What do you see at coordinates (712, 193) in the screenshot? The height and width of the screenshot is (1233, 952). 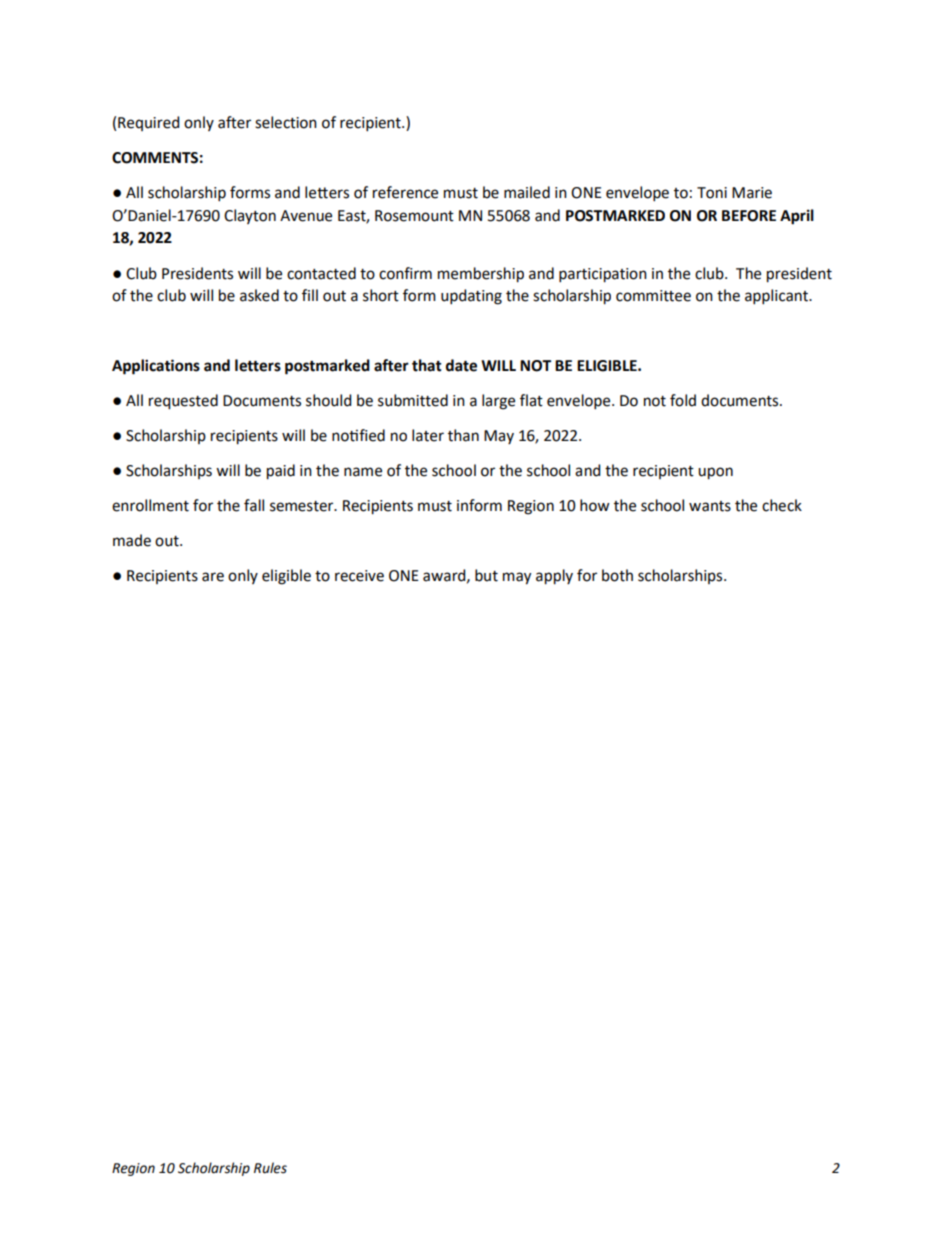 I see `Toni` at bounding box center [712, 193].
